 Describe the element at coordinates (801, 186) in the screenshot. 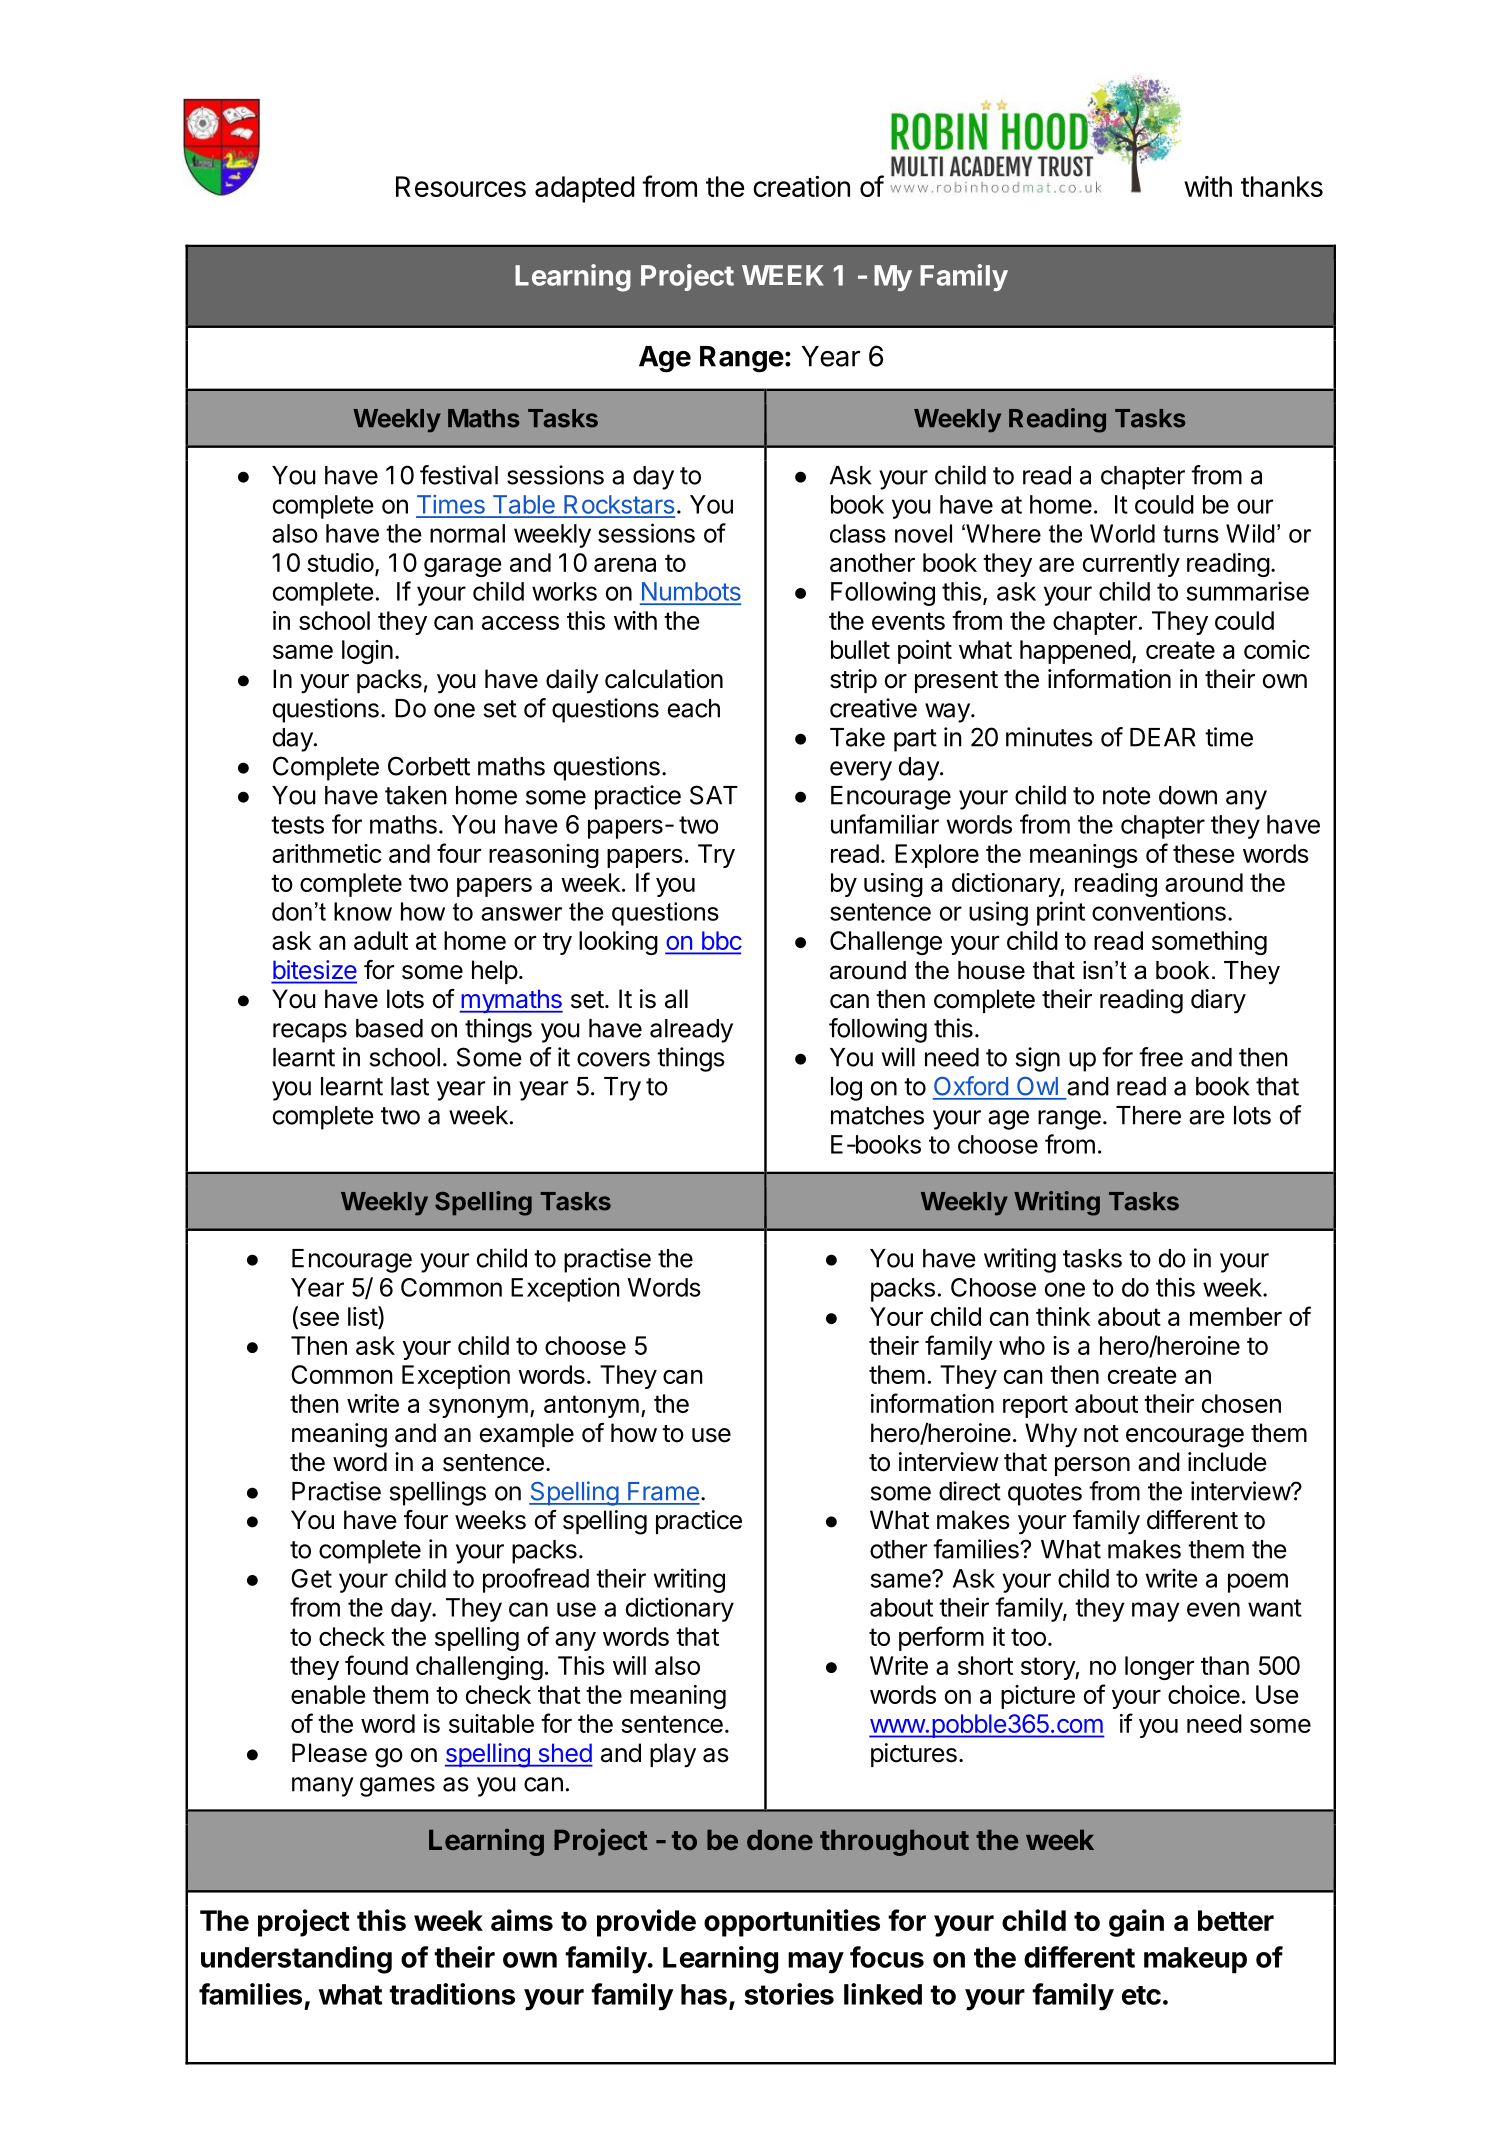

I see `creation` at that location.
